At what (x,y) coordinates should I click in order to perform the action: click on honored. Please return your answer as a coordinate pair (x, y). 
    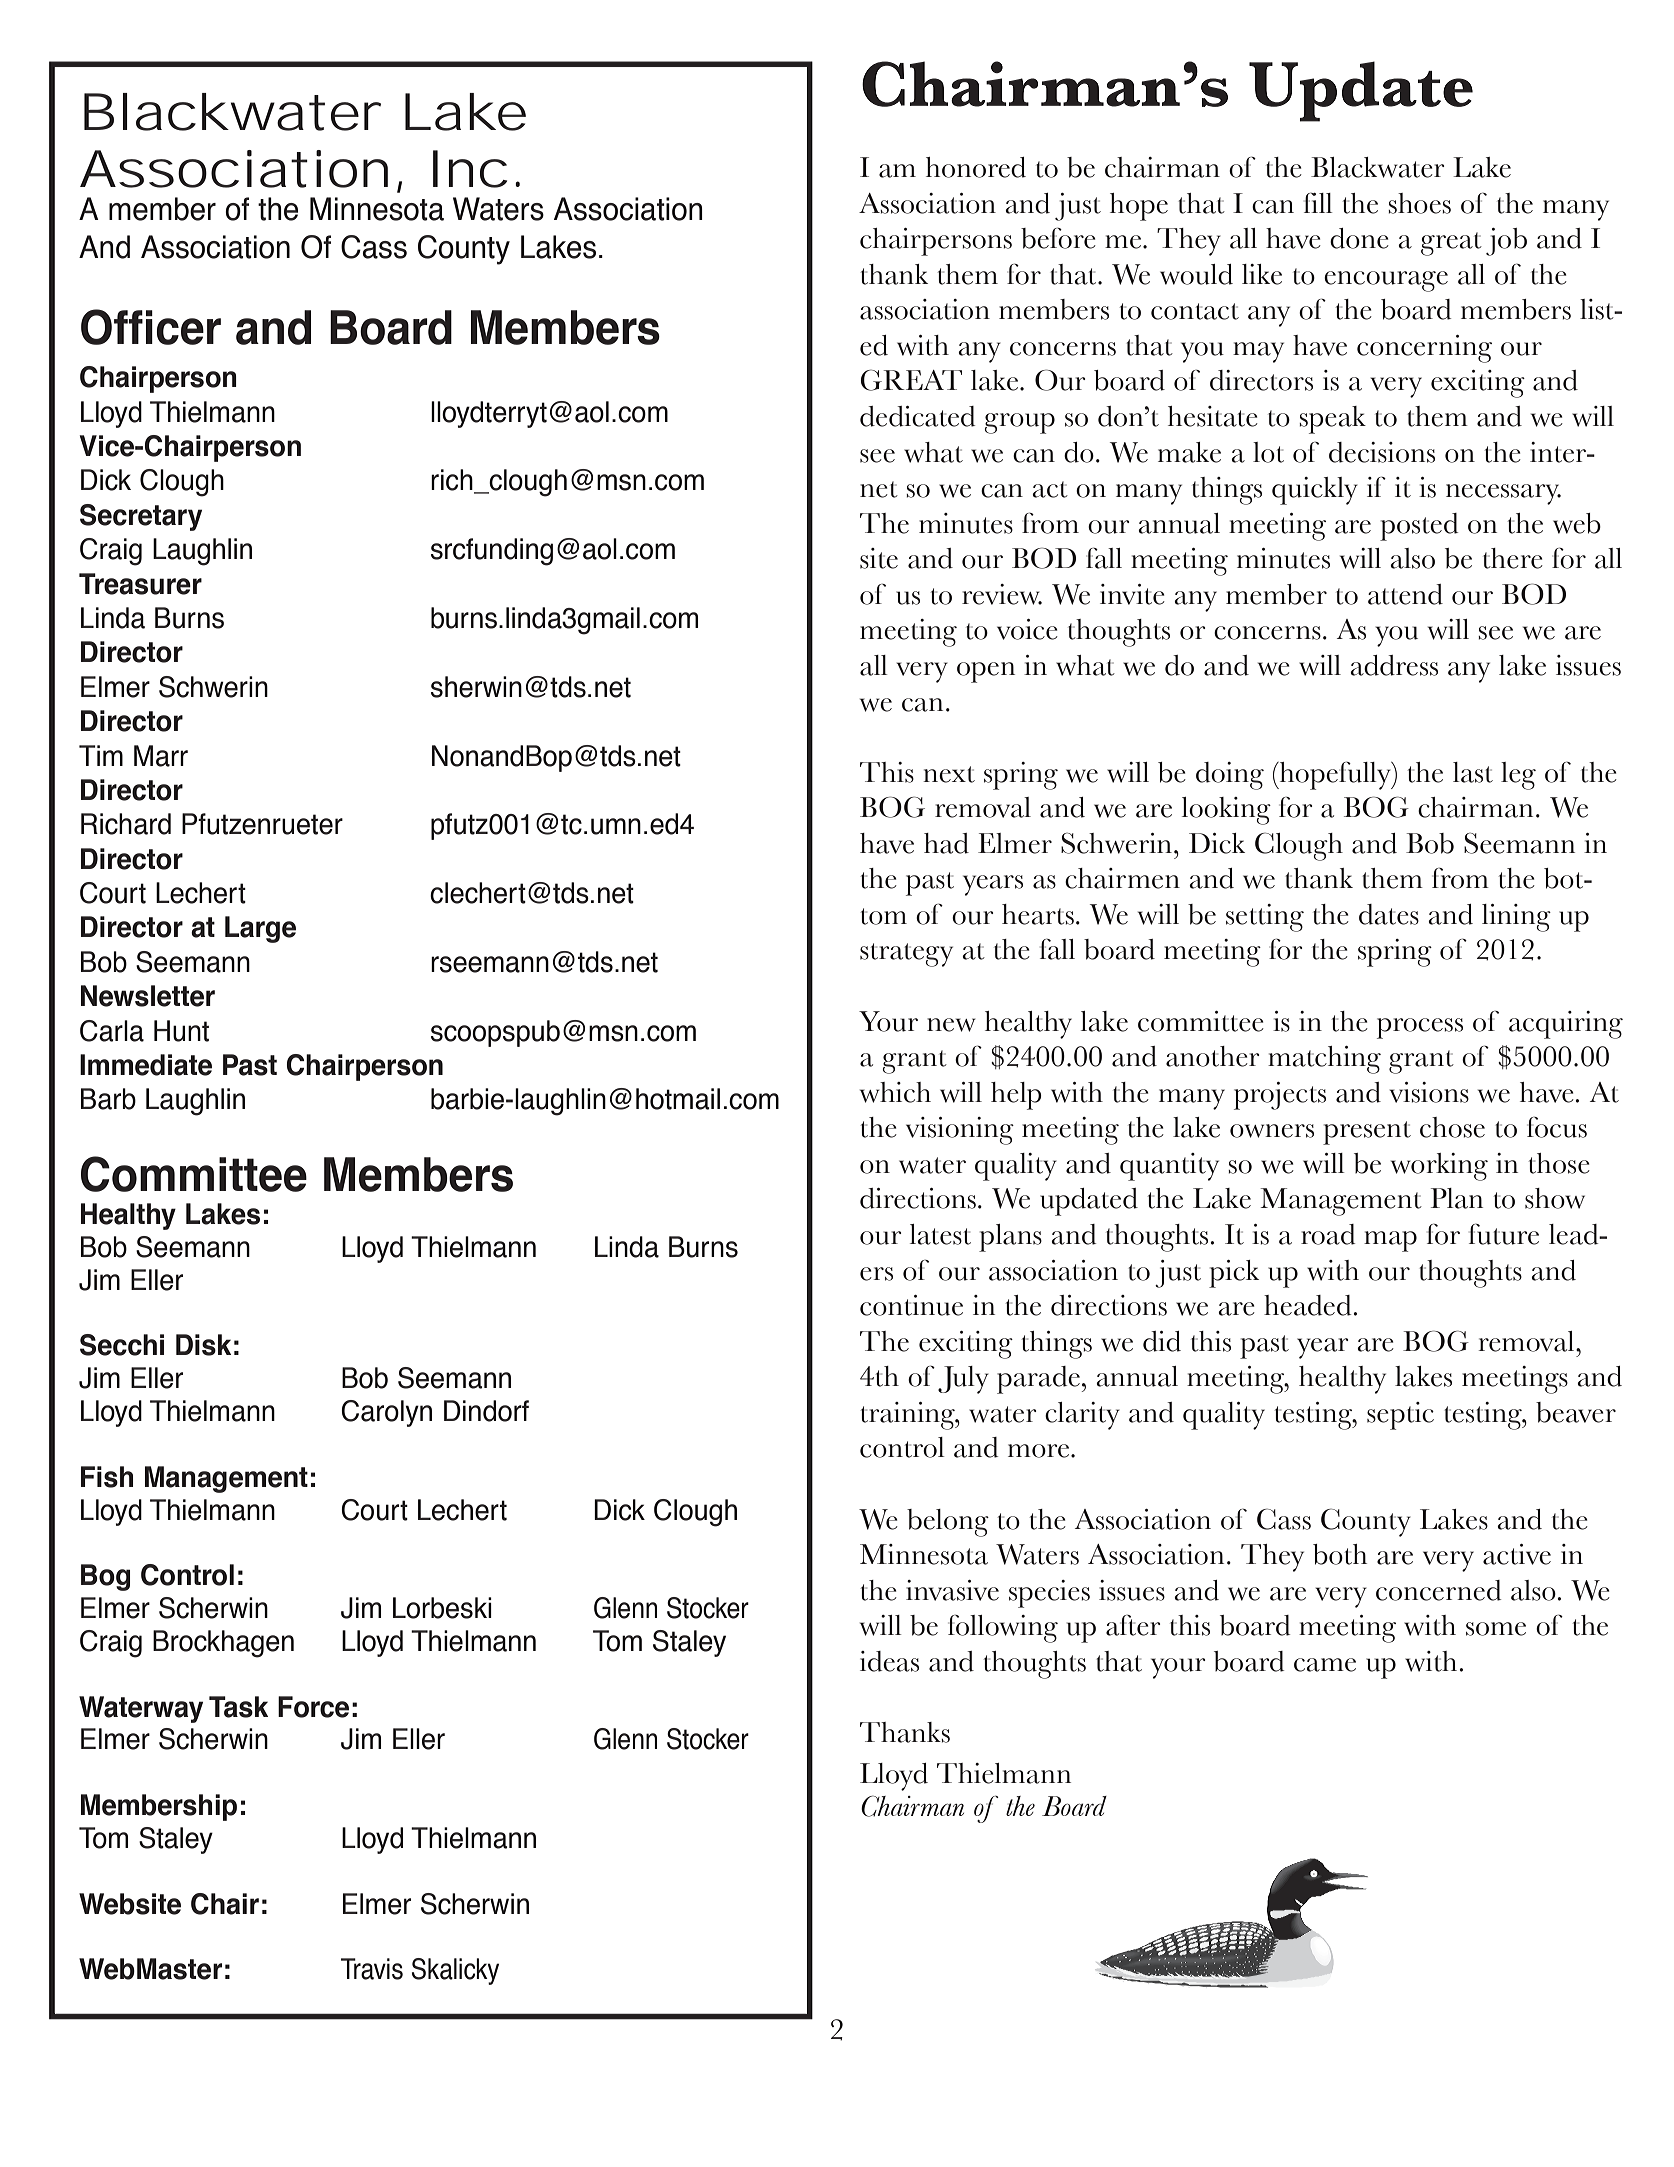
    Looking at the image, I should click on (976, 167).
